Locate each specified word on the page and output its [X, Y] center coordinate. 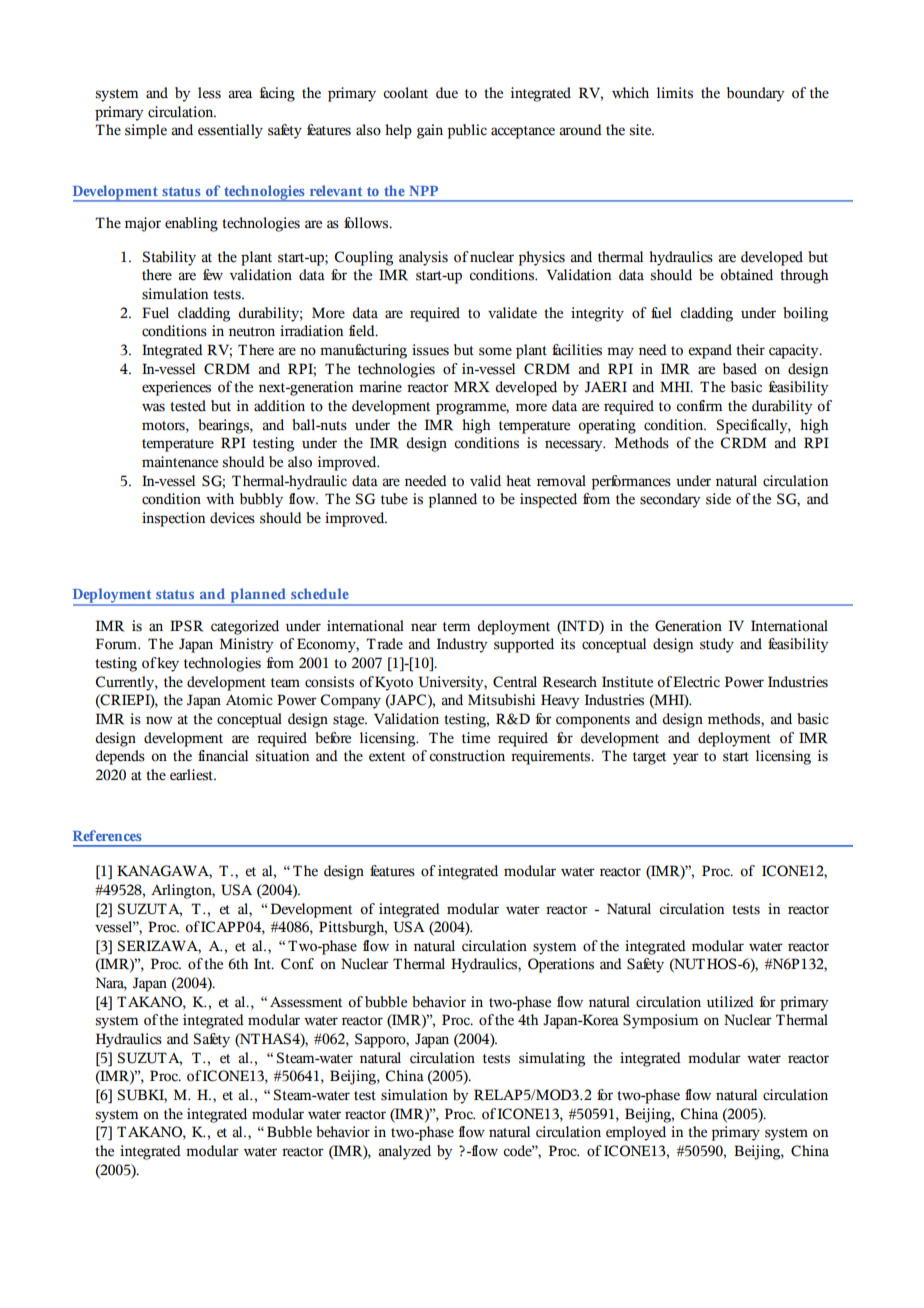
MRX [472, 387]
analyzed [404, 1152]
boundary [756, 94]
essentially [230, 131]
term [456, 627]
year [686, 759]
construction [467, 756]
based [740, 369]
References [107, 835]
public [467, 131]
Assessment [306, 1002]
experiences [176, 388]
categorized [245, 627]
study [717, 645]
